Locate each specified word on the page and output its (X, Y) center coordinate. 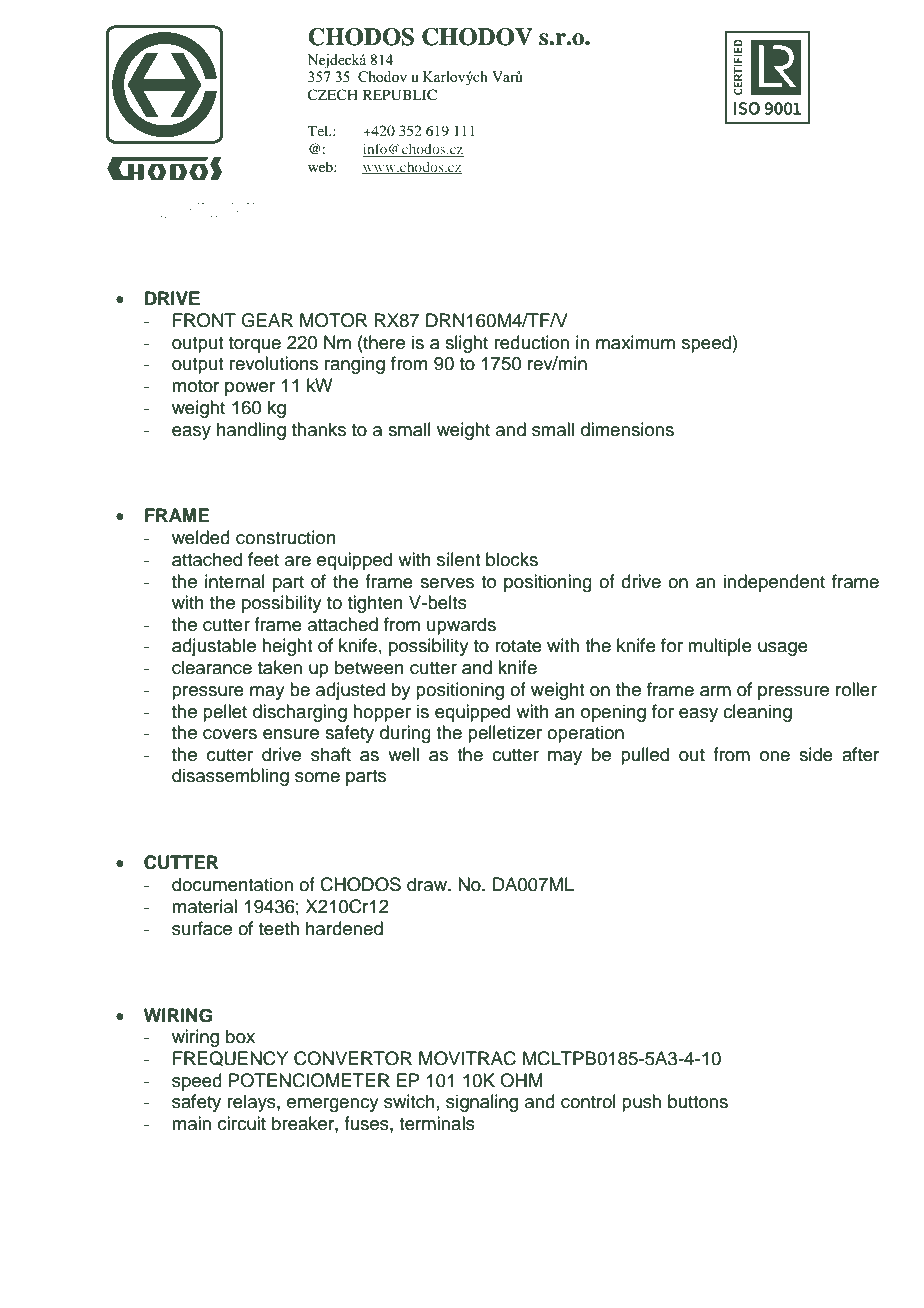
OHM (521, 1080)
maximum (635, 342)
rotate (518, 646)
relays (252, 1103)
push (641, 1103)
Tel (319, 130)
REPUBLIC (400, 95)
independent (774, 583)
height (287, 647)
